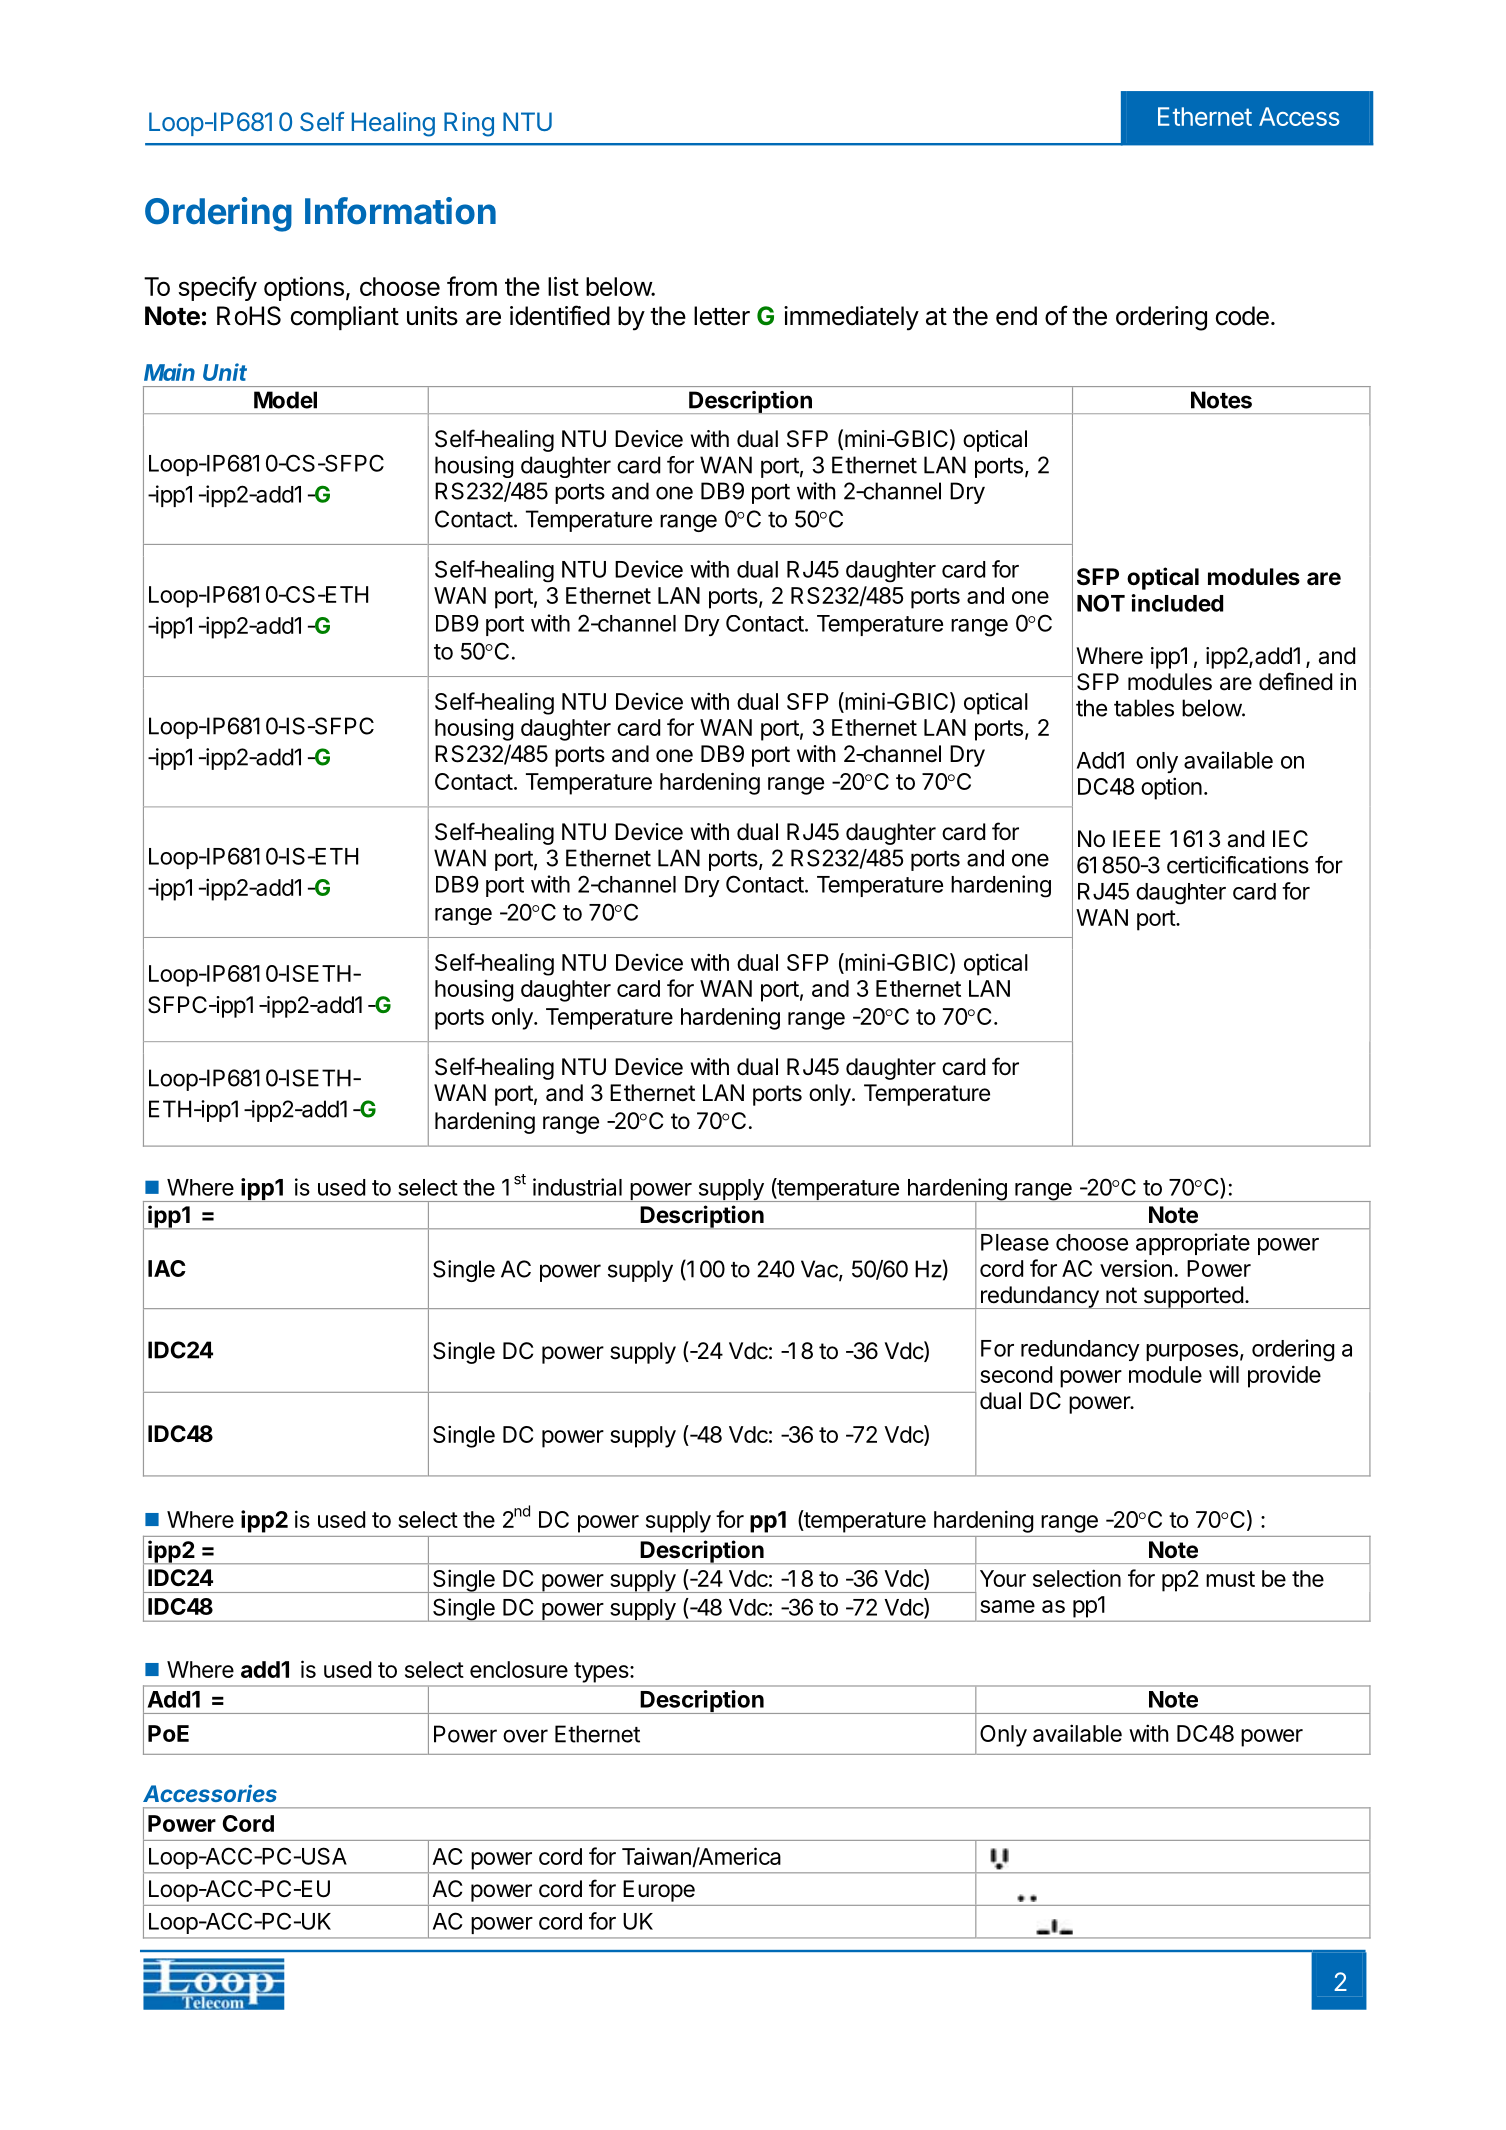 The height and width of the page is (2130, 1506). Describe the element at coordinates (659, 1891) in the page. I see `Europe` at that location.
